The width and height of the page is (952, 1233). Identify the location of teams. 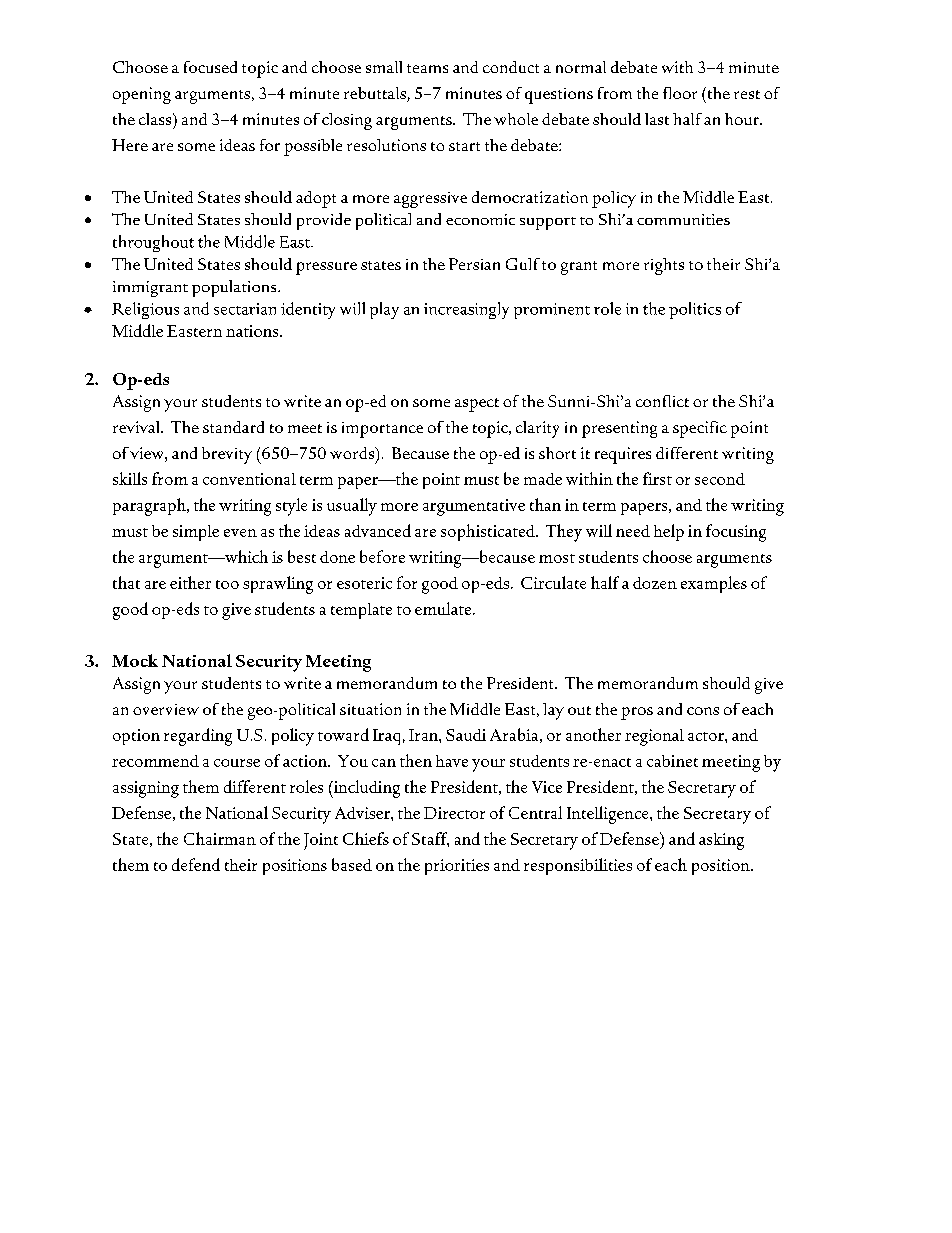
(427, 68).
